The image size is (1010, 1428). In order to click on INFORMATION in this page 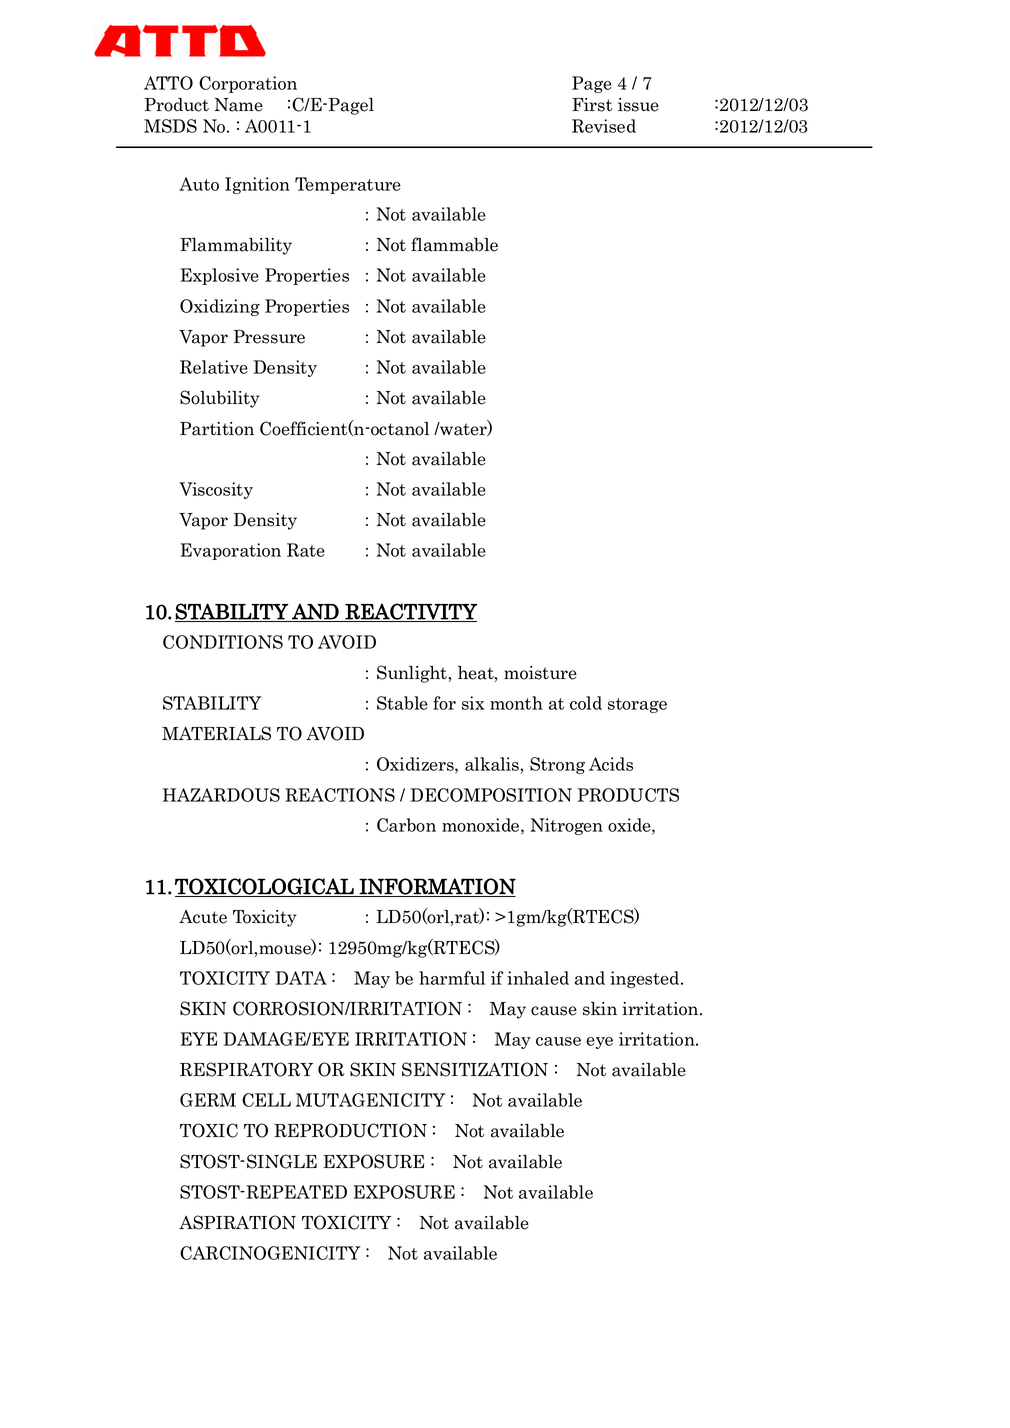, I will do `click(436, 887)`.
